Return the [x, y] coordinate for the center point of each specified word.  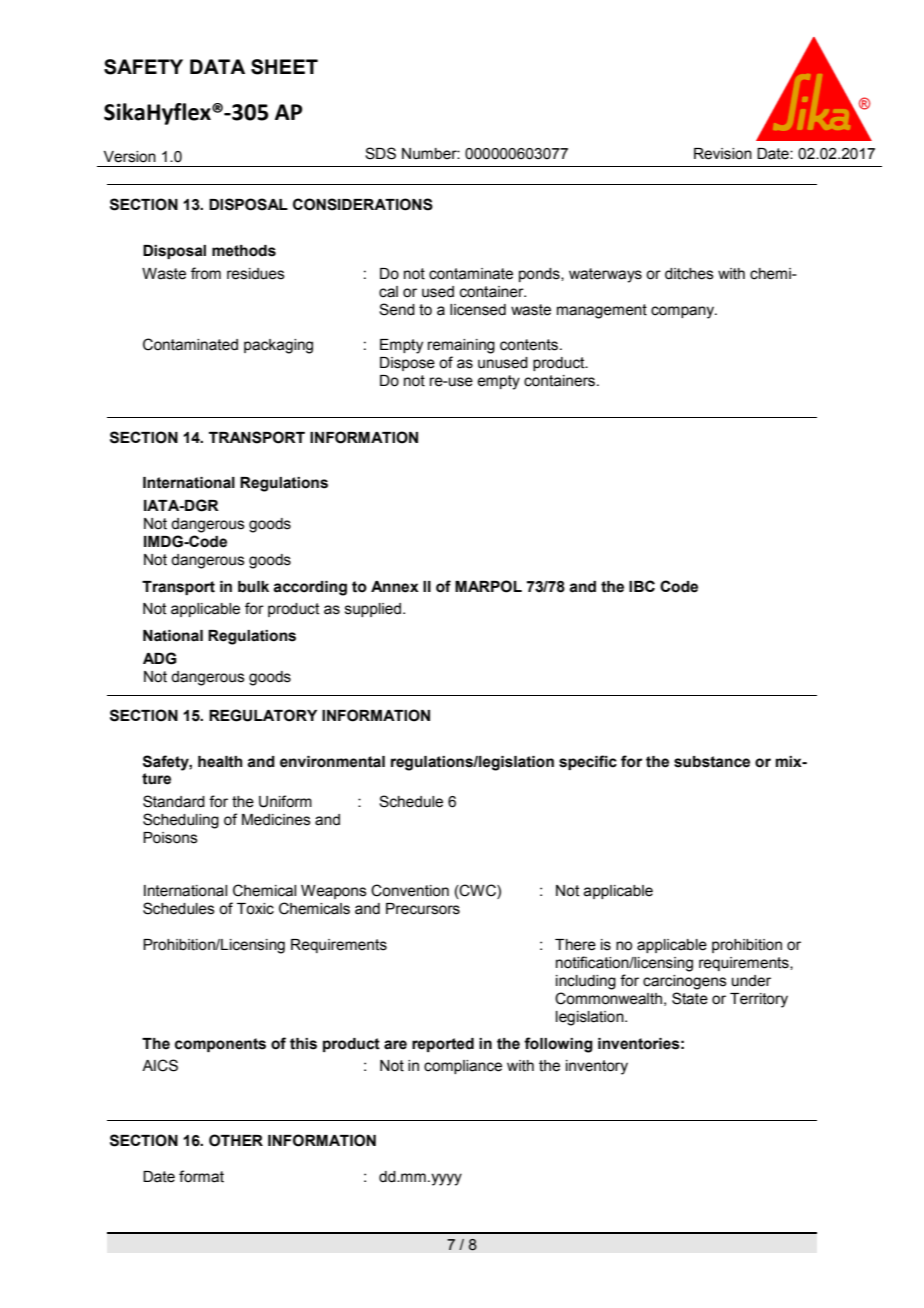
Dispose [407, 364]
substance [712, 762]
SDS [380, 153]
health [220, 762]
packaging [278, 346]
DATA [217, 66]
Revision [723, 154]
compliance [463, 1067]
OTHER [236, 1140]
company [684, 312]
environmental [332, 762]
